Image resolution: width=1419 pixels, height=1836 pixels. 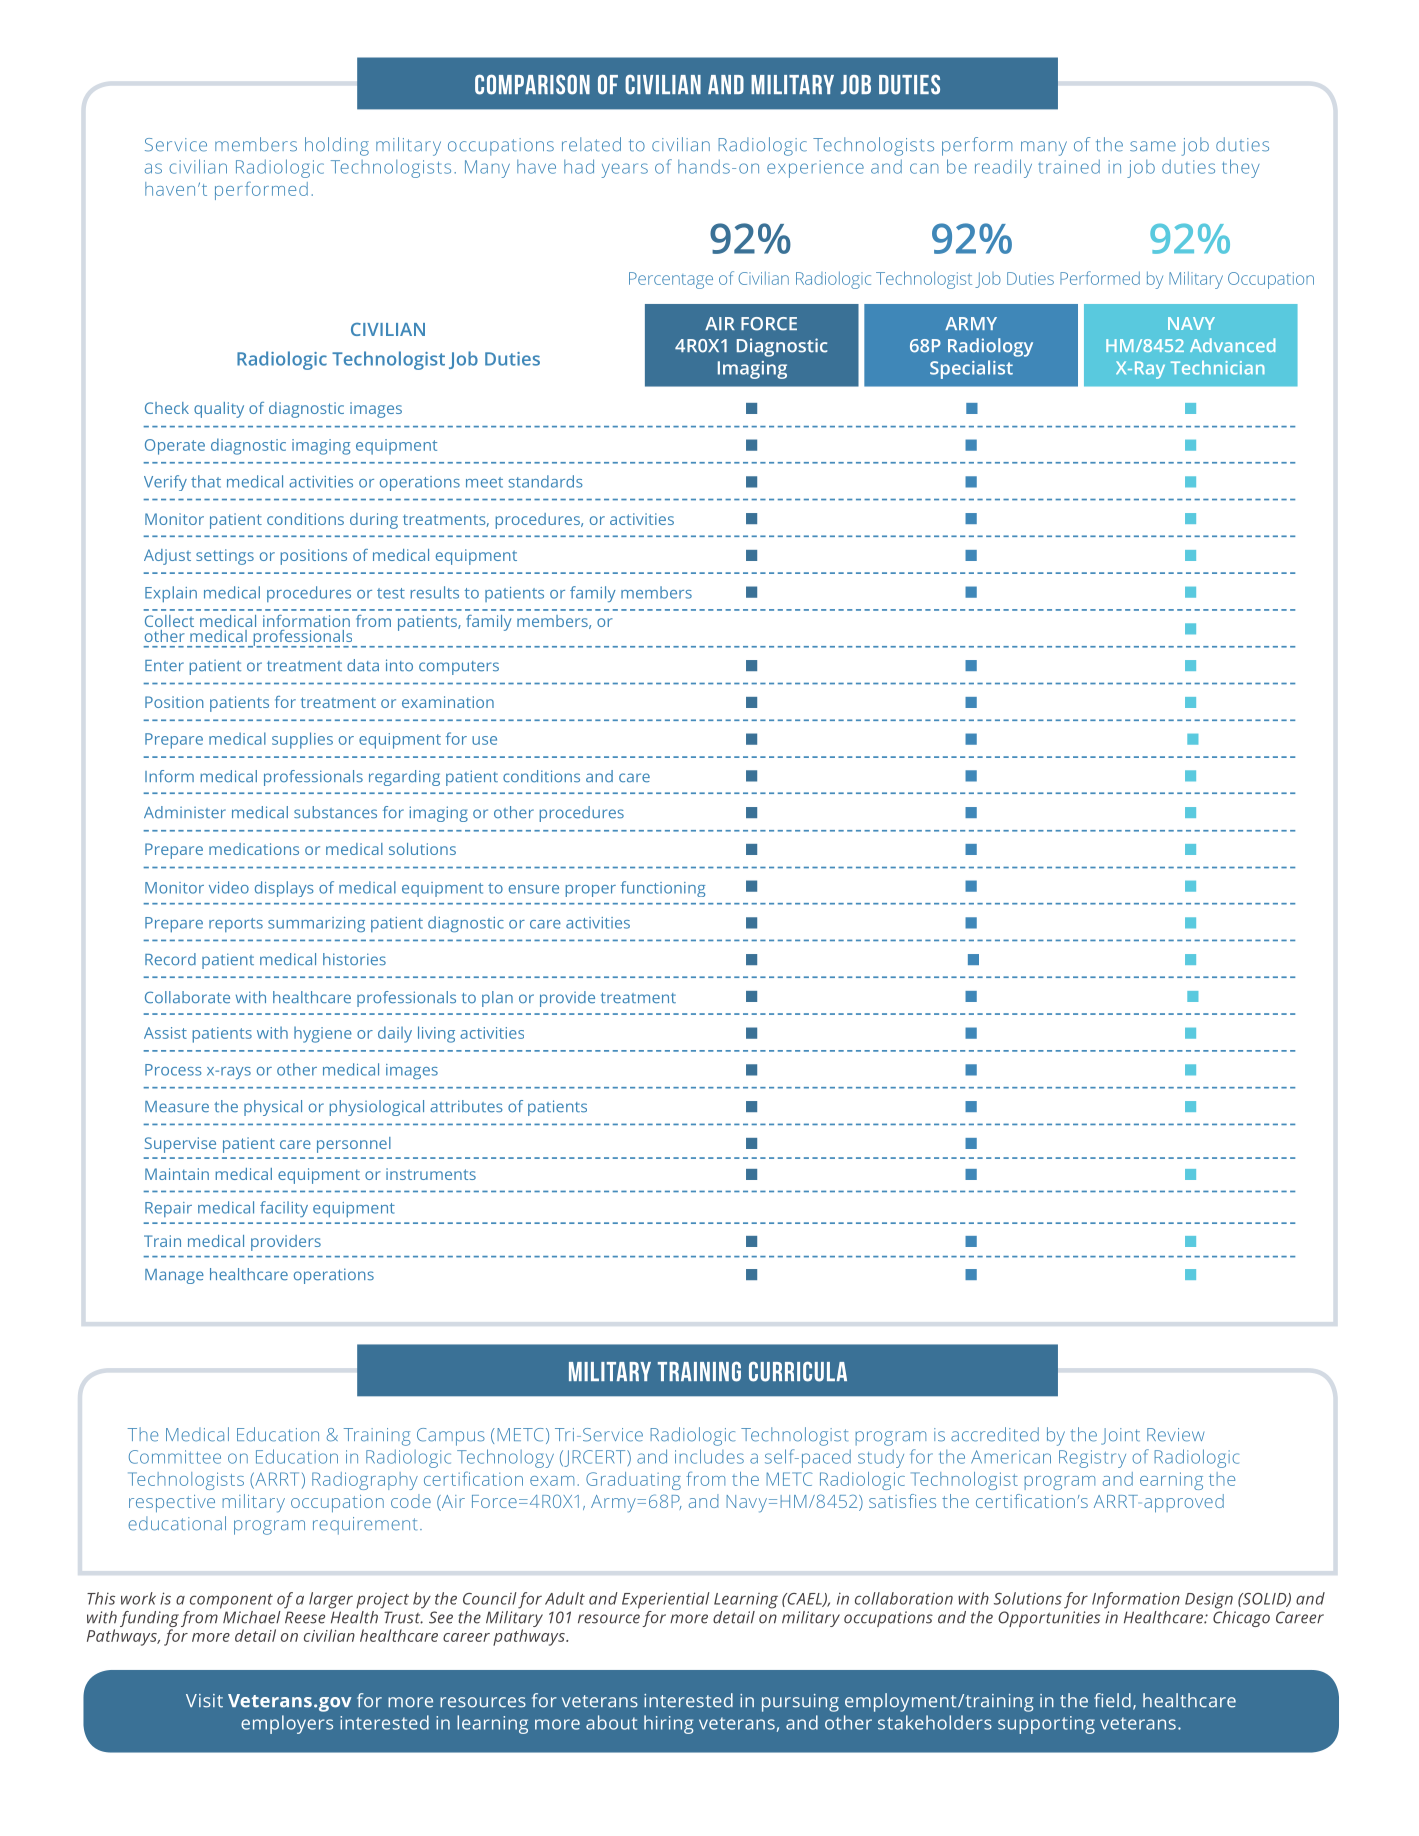 What do you see at coordinates (798, 1371) in the page?
I see `Curricula` at bounding box center [798, 1371].
